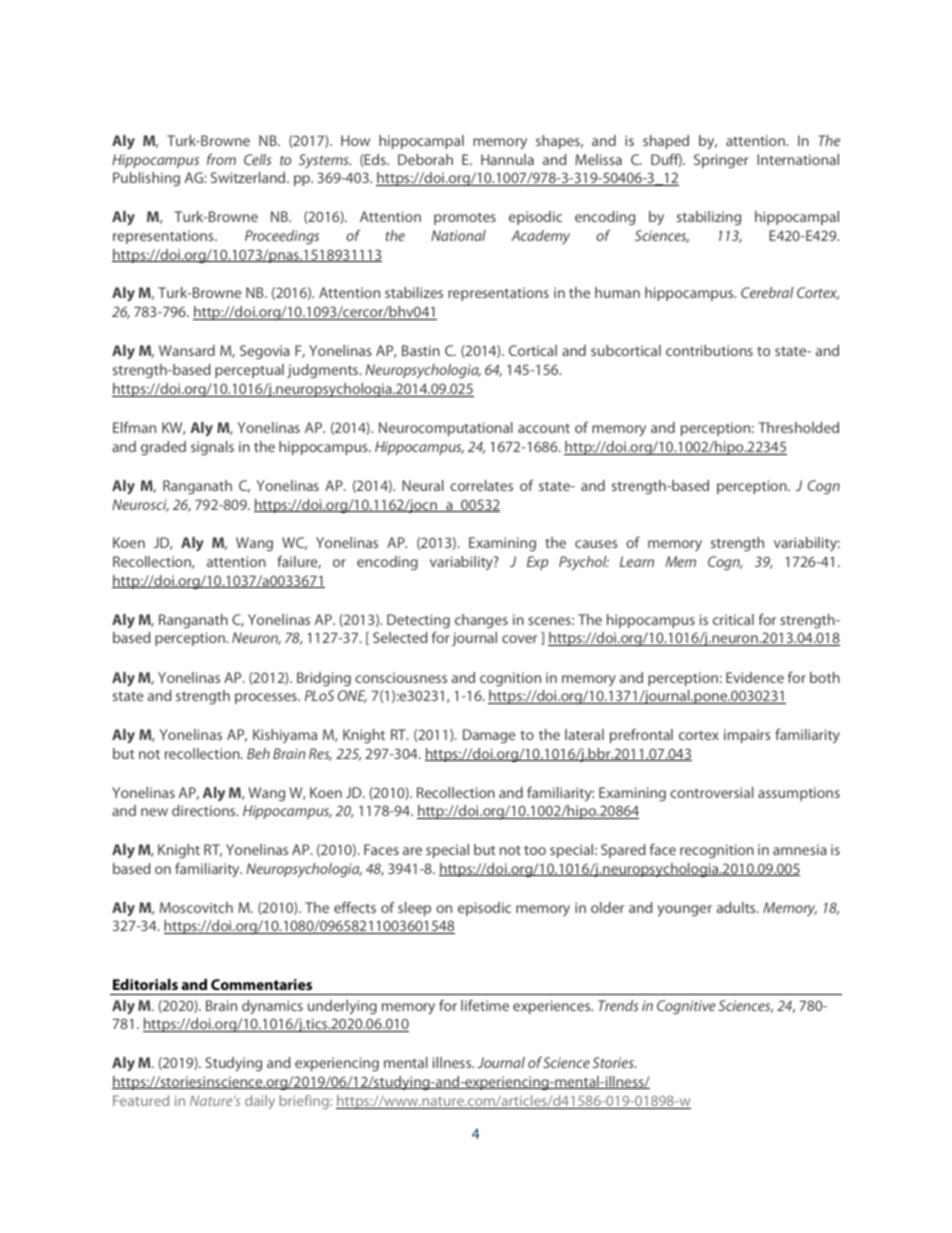 This image has width=952, height=1233. What do you see at coordinates (425, 159) in the image?
I see `Deborah` at bounding box center [425, 159].
